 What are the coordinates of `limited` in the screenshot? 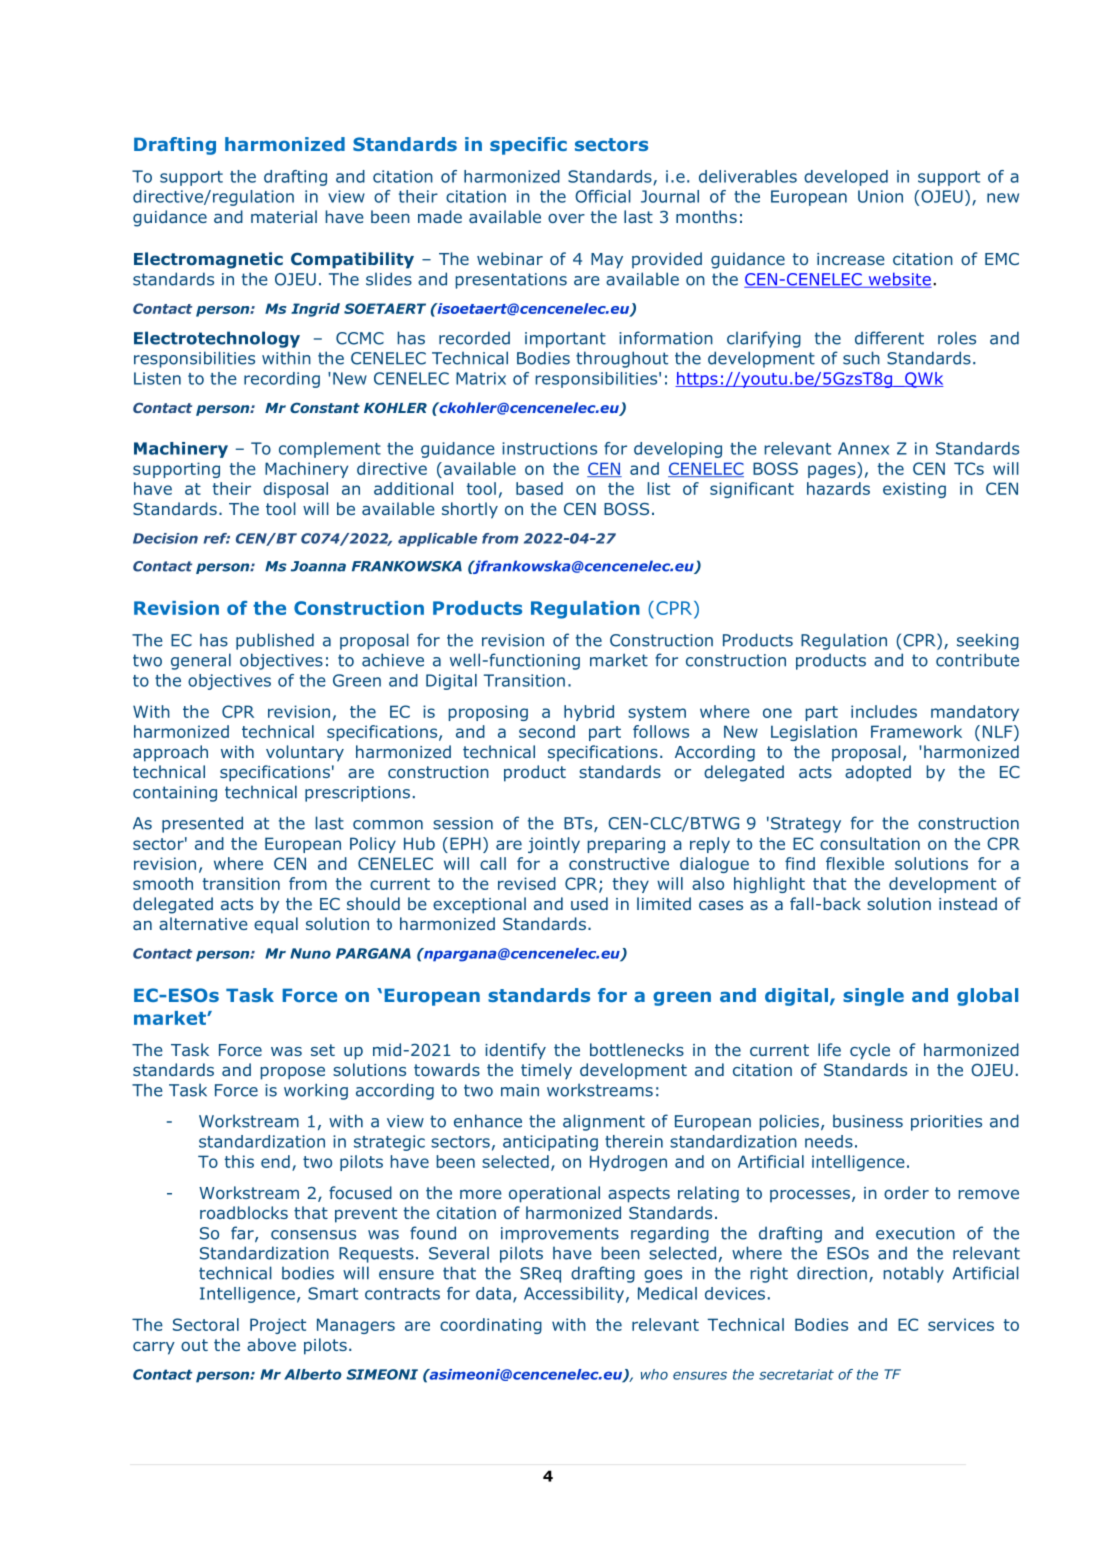 It's located at (664, 903).
